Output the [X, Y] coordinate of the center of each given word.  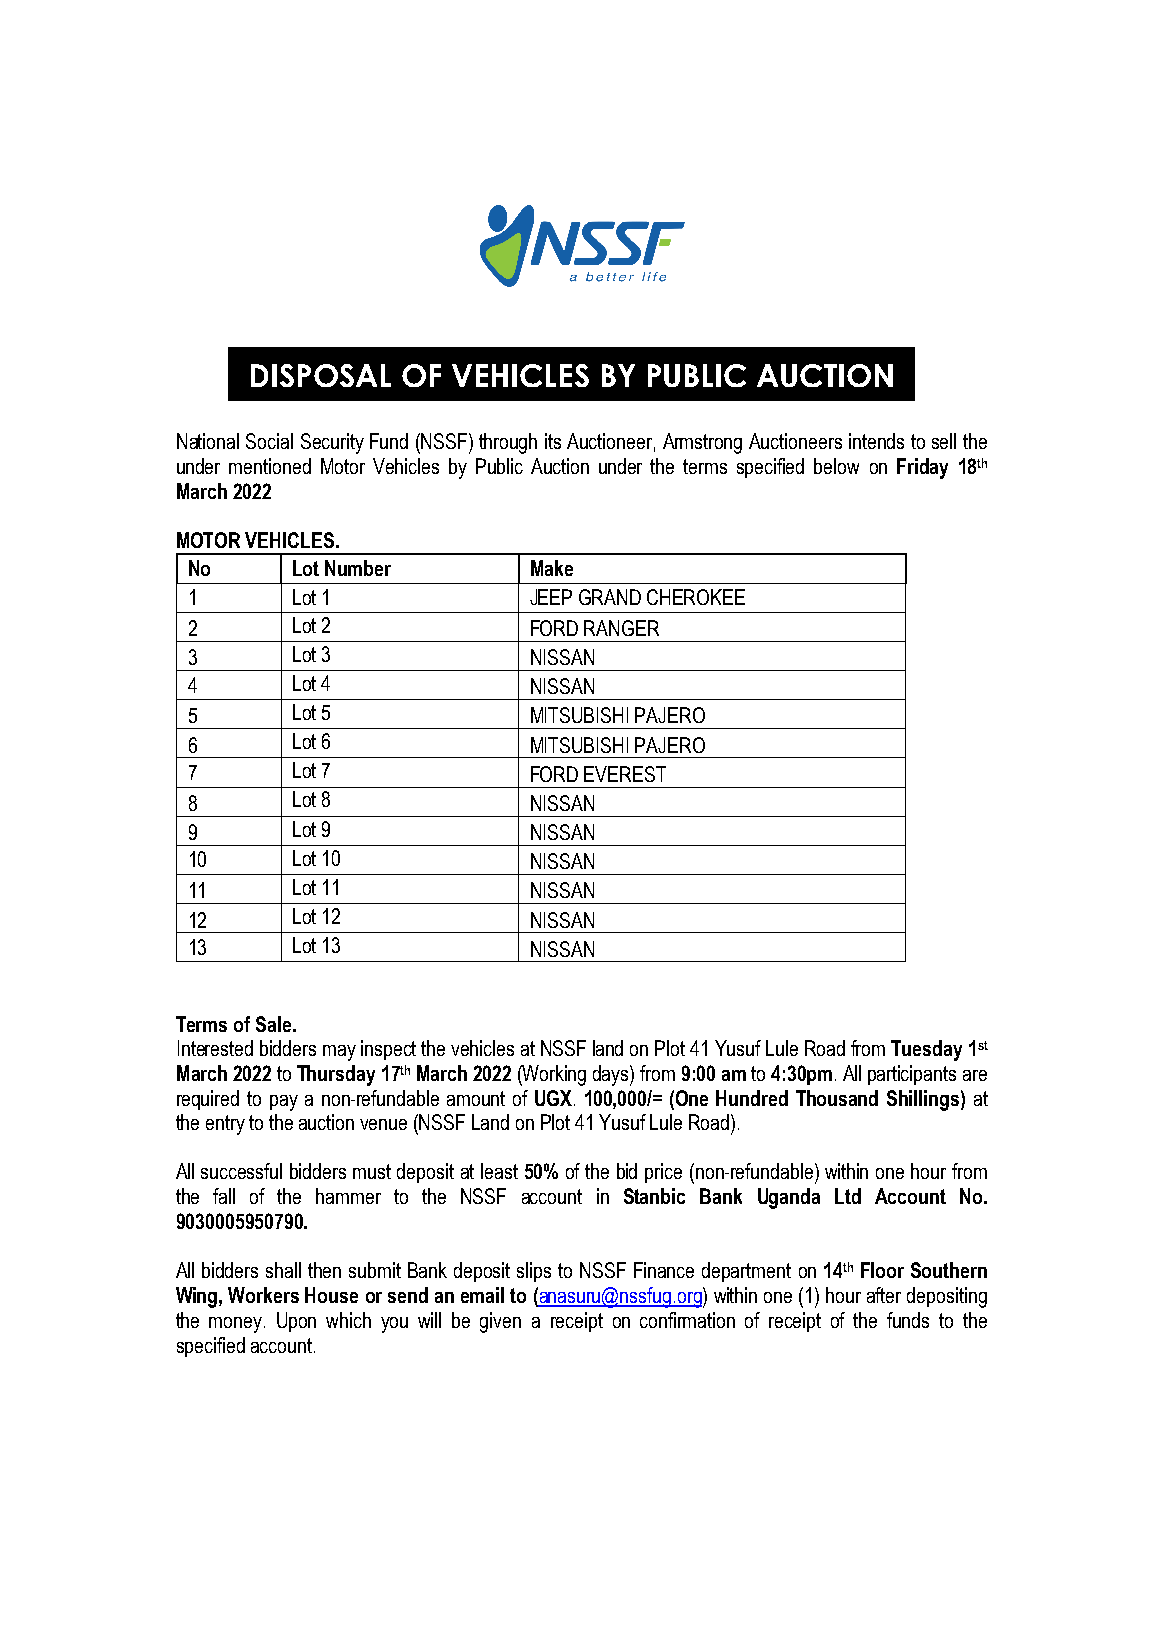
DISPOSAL [321, 375]
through [508, 443]
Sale [273, 1024]
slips [534, 1272]
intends [876, 441]
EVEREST [625, 774]
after [884, 1295]
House [331, 1295]
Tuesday [926, 1050]
